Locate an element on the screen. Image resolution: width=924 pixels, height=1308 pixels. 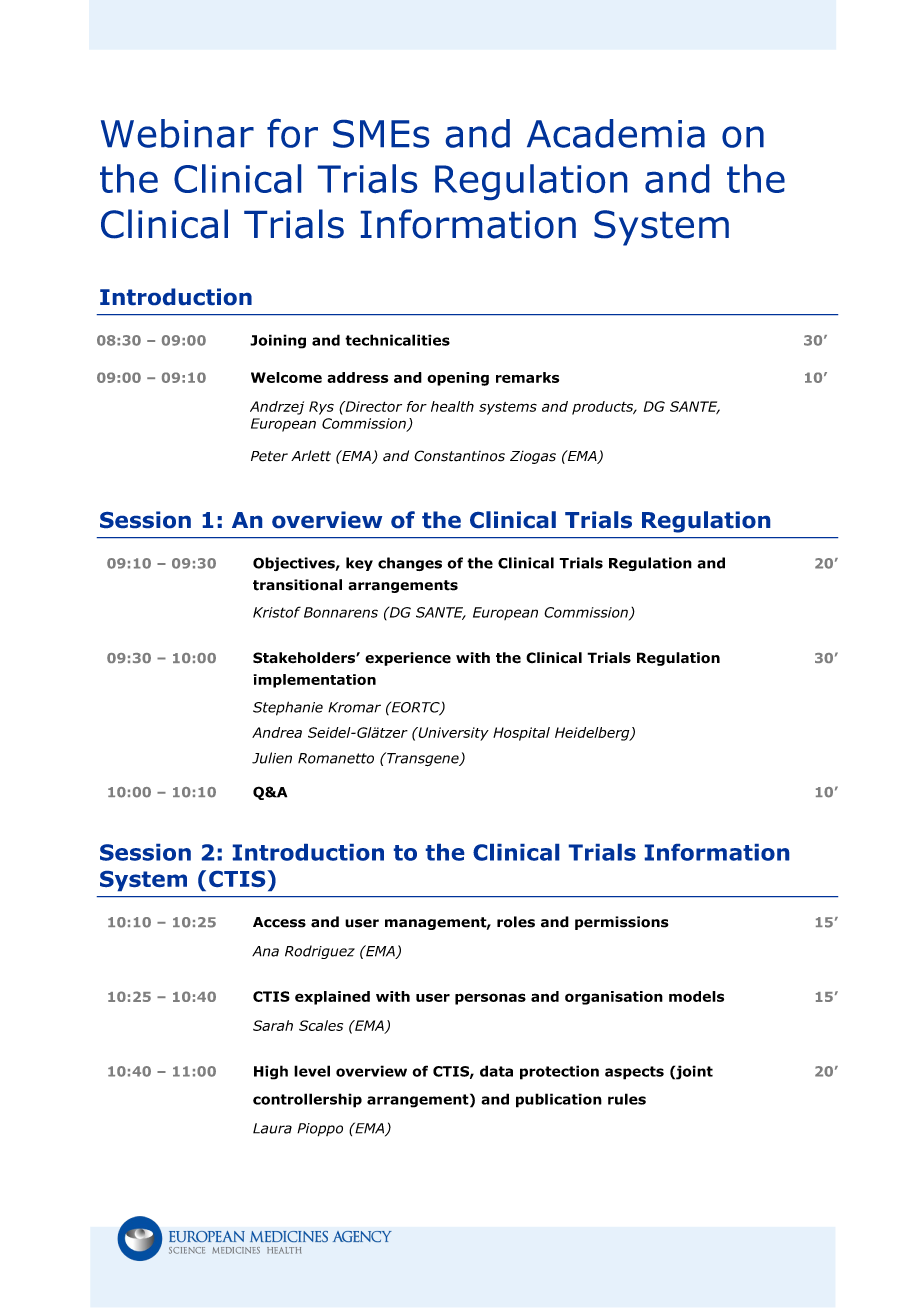
rules is located at coordinates (627, 1099).
